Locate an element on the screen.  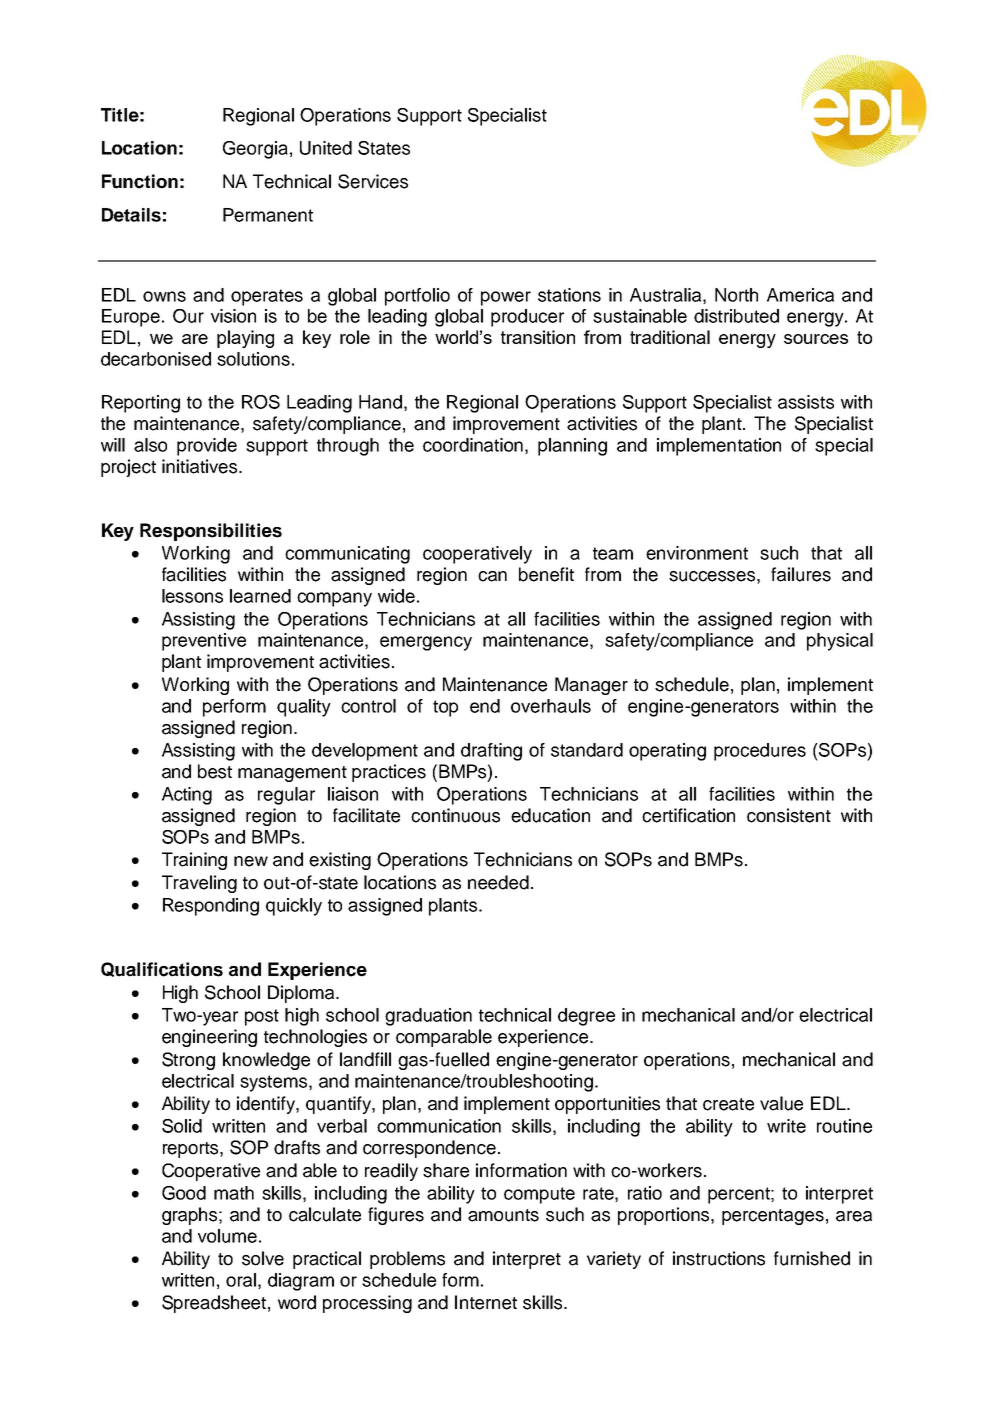
assists is located at coordinates (806, 402).
